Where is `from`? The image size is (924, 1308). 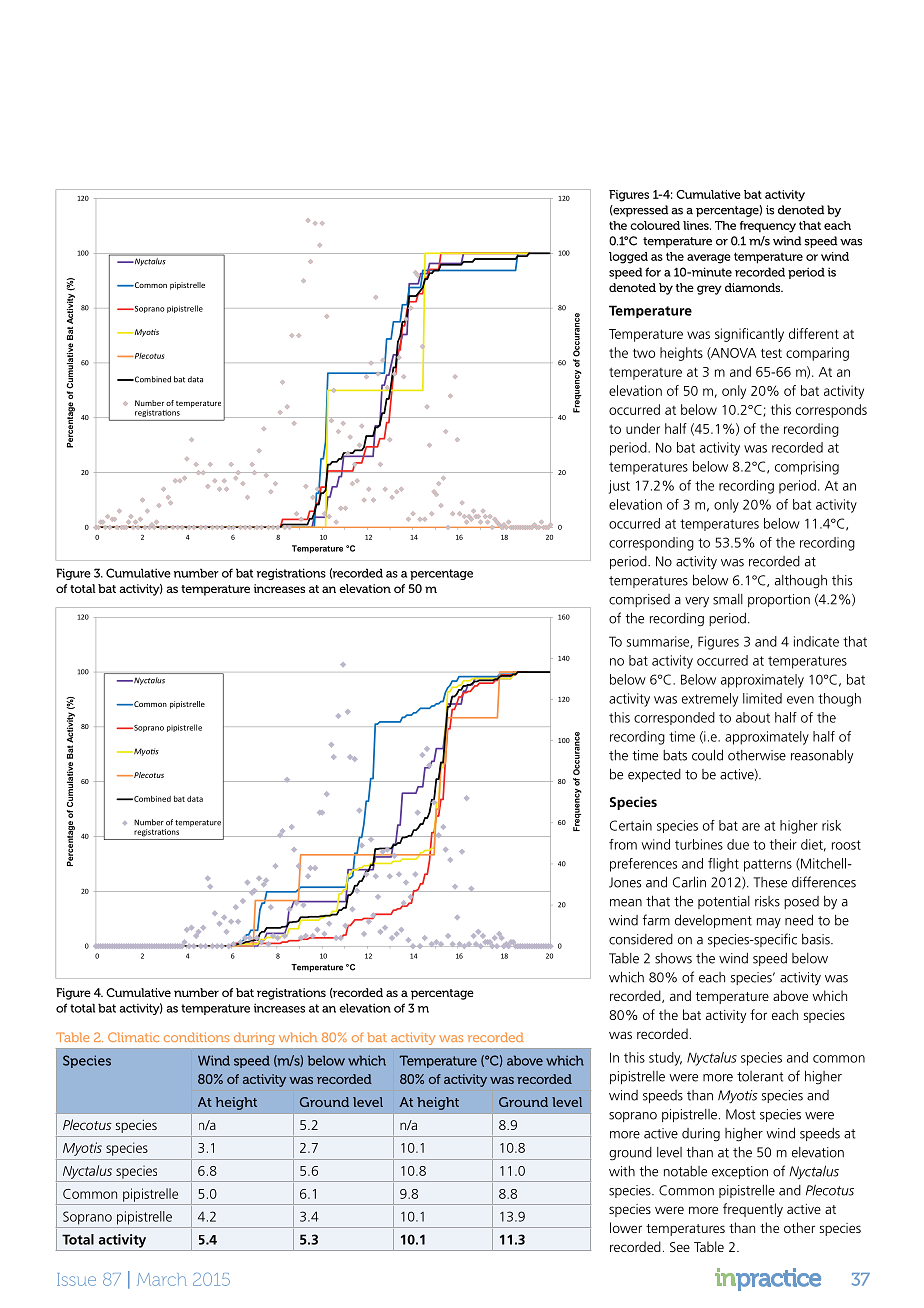 from is located at coordinates (623, 844).
